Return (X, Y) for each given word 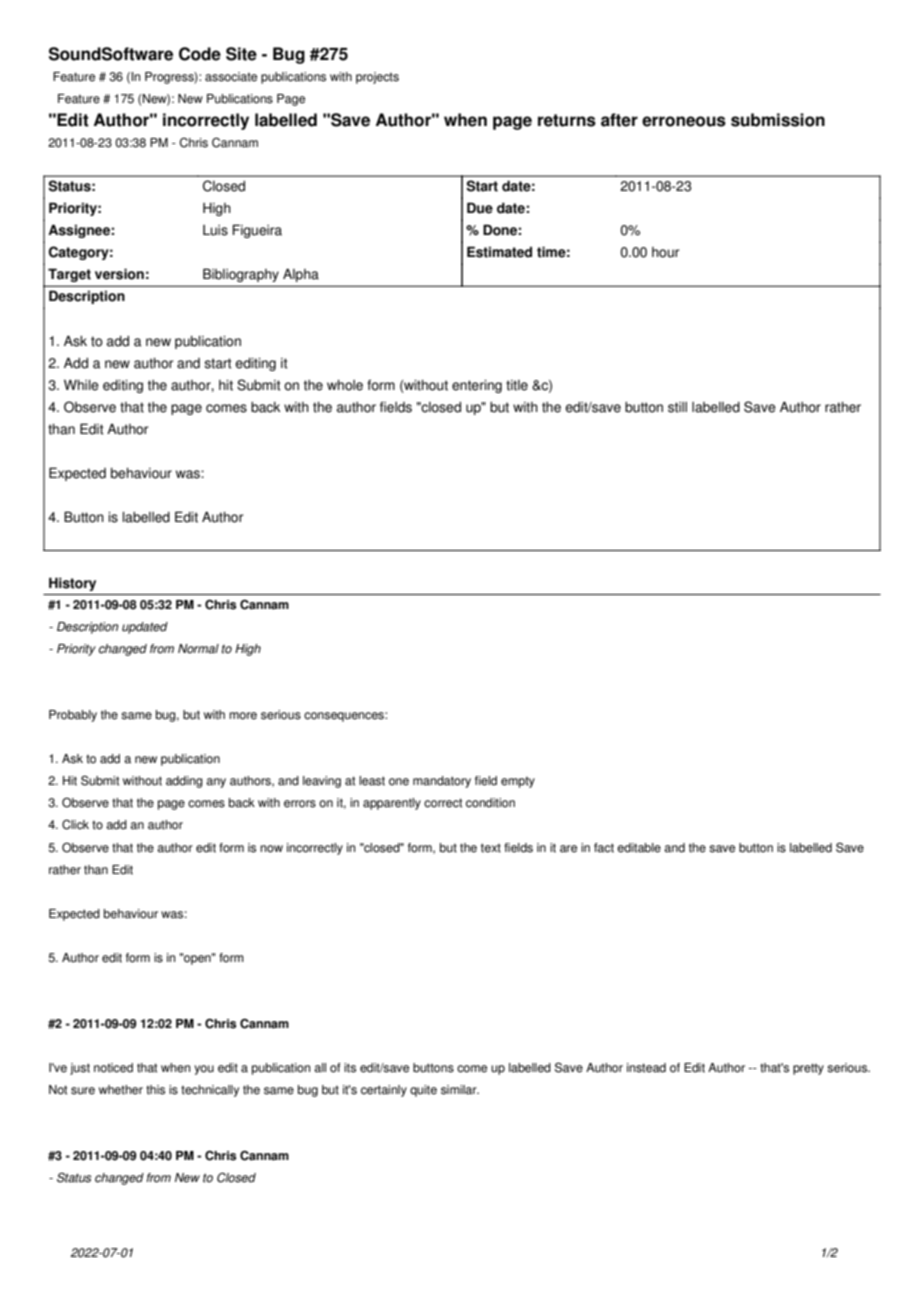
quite (423, 1091)
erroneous (684, 121)
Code (200, 54)
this (155, 1090)
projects (377, 78)
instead (646, 1068)
